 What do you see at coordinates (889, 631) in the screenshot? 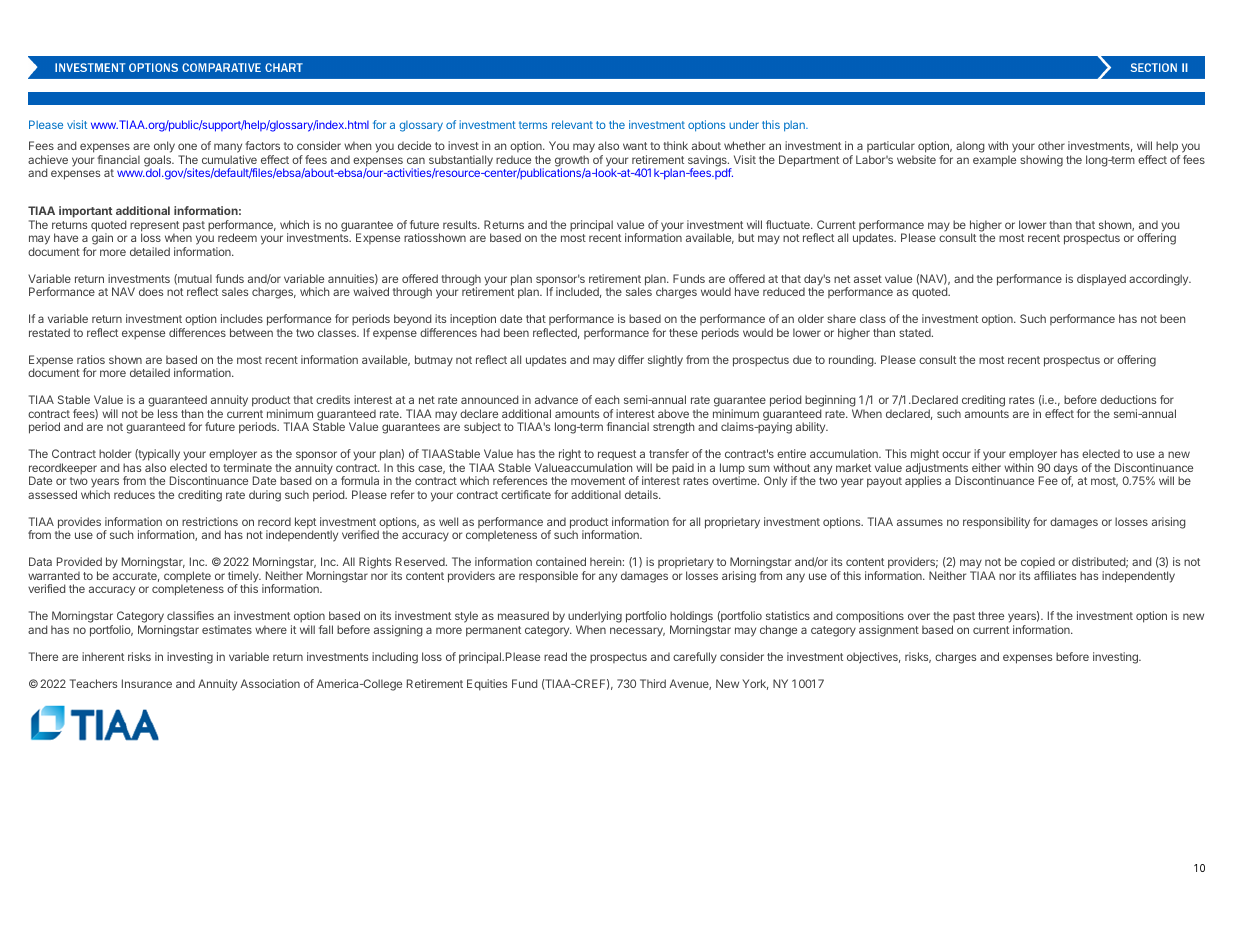
I see `assignment` at bounding box center [889, 631].
